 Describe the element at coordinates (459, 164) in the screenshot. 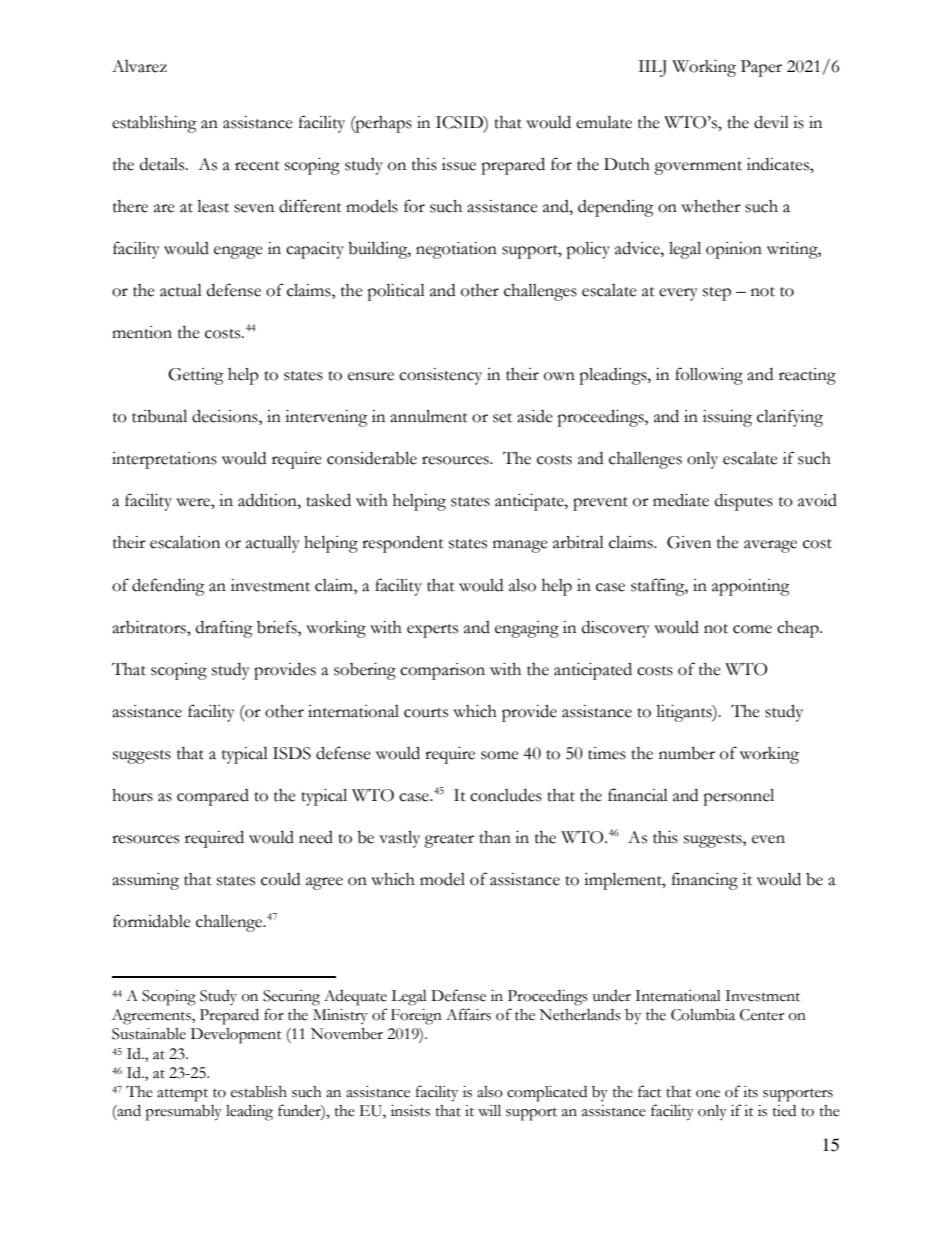

I see `issue` at that location.
